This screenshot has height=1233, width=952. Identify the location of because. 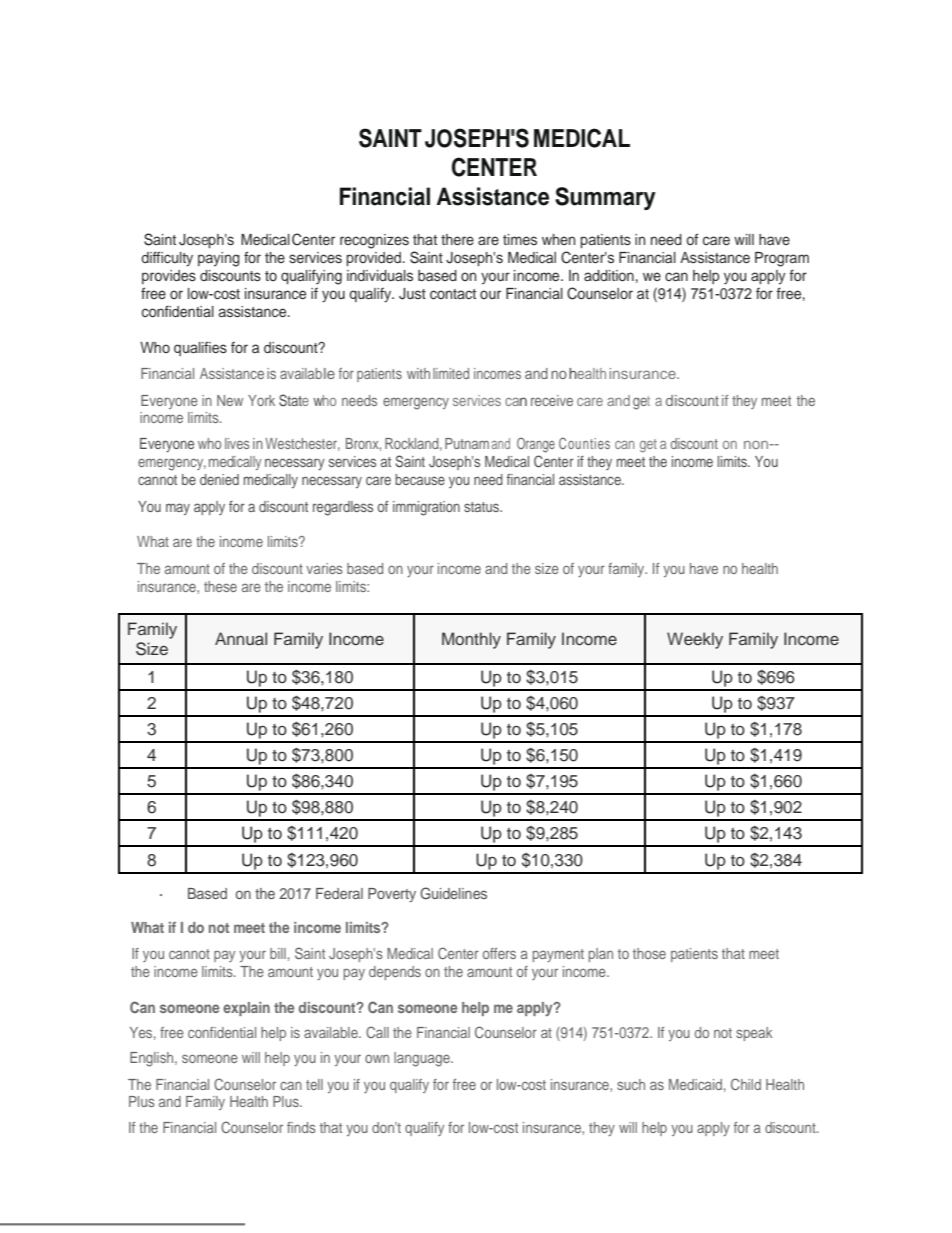
(420, 479).
